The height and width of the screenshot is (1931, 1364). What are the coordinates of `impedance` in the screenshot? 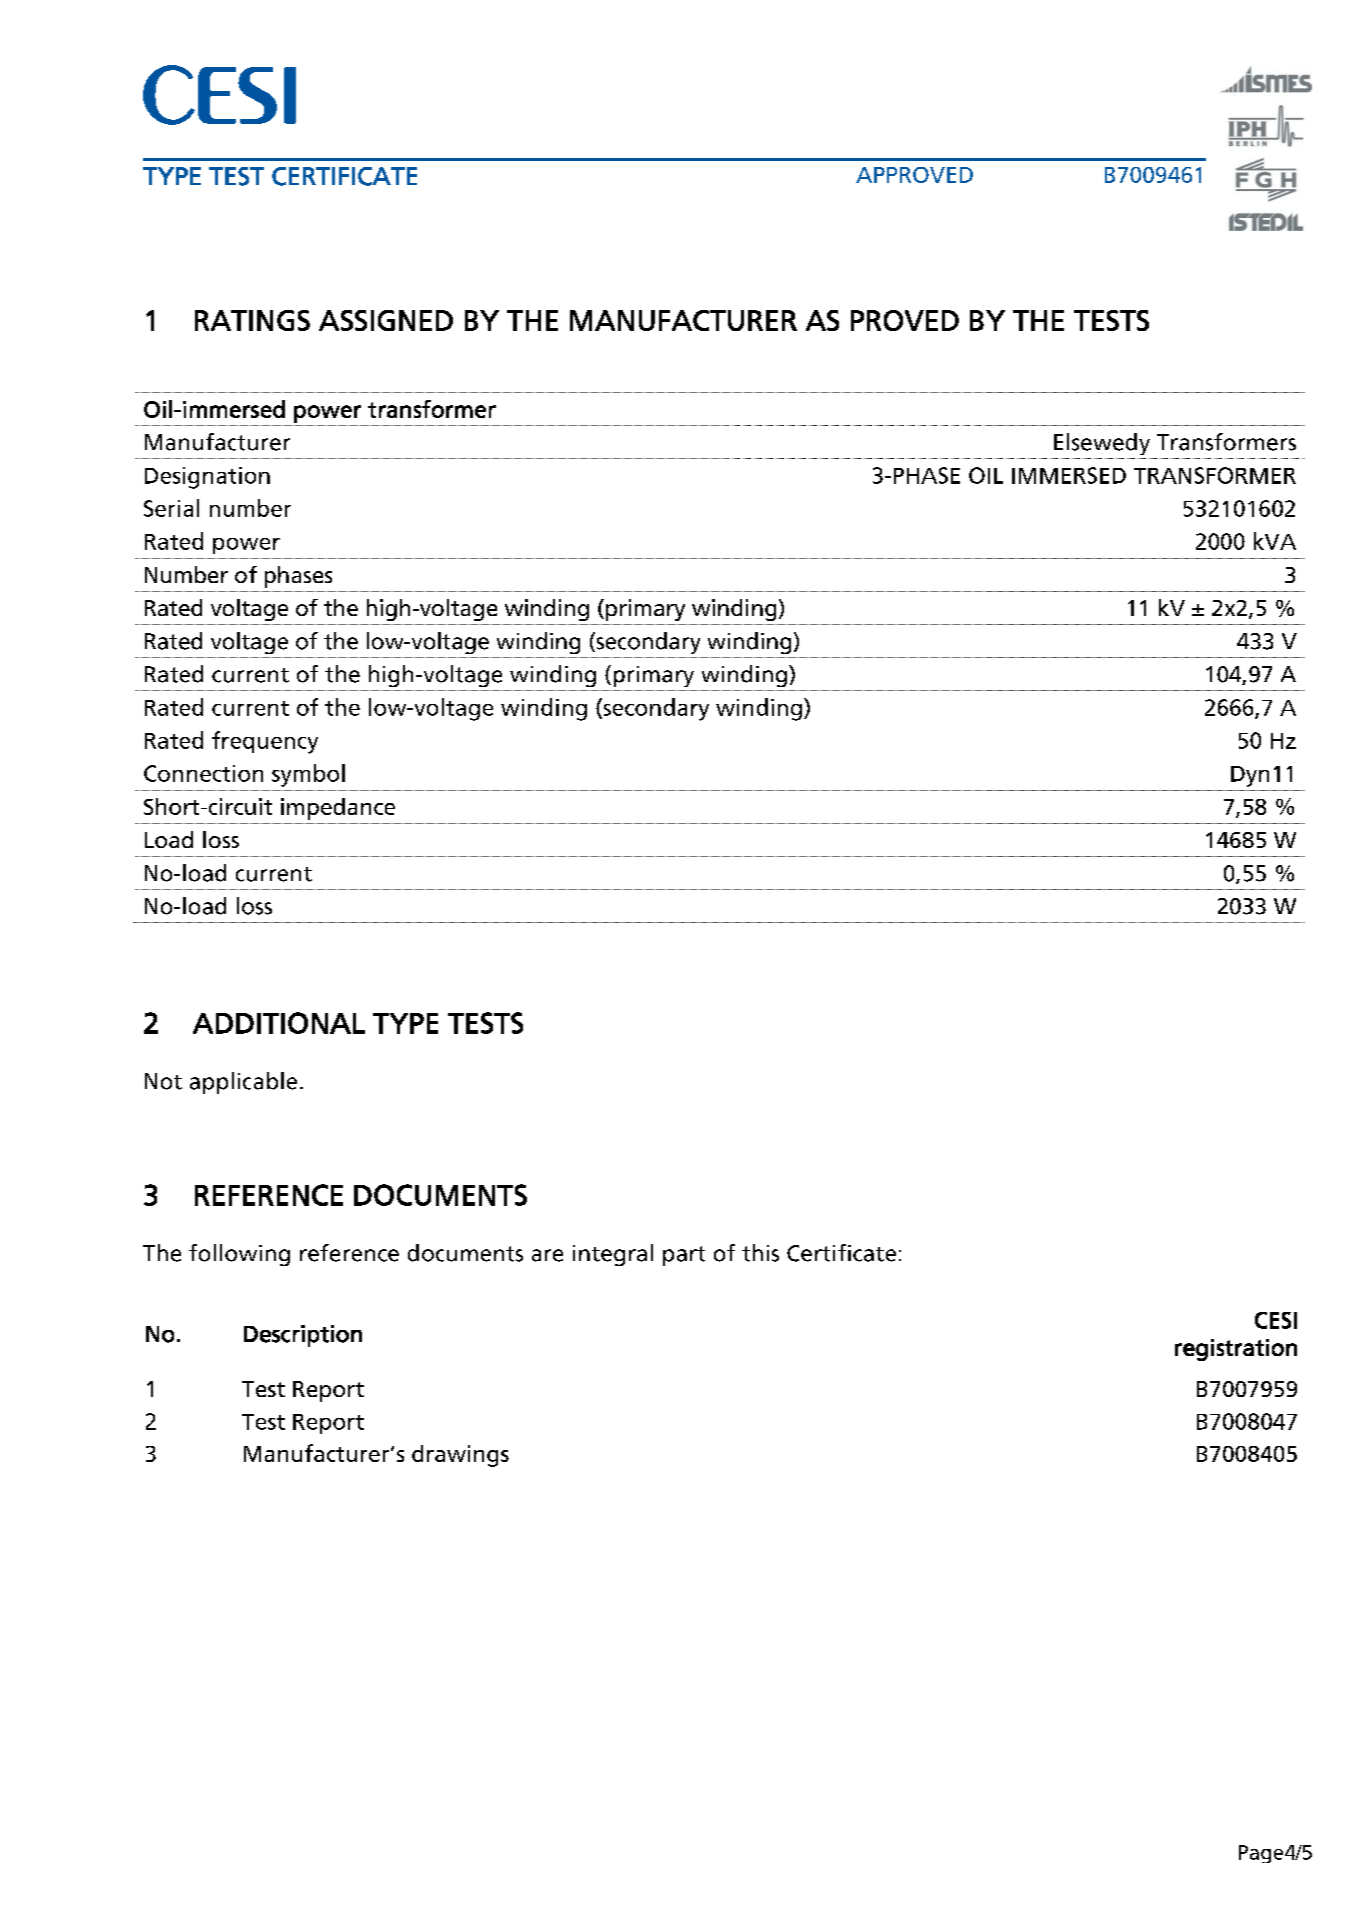 It's located at (338, 809).
